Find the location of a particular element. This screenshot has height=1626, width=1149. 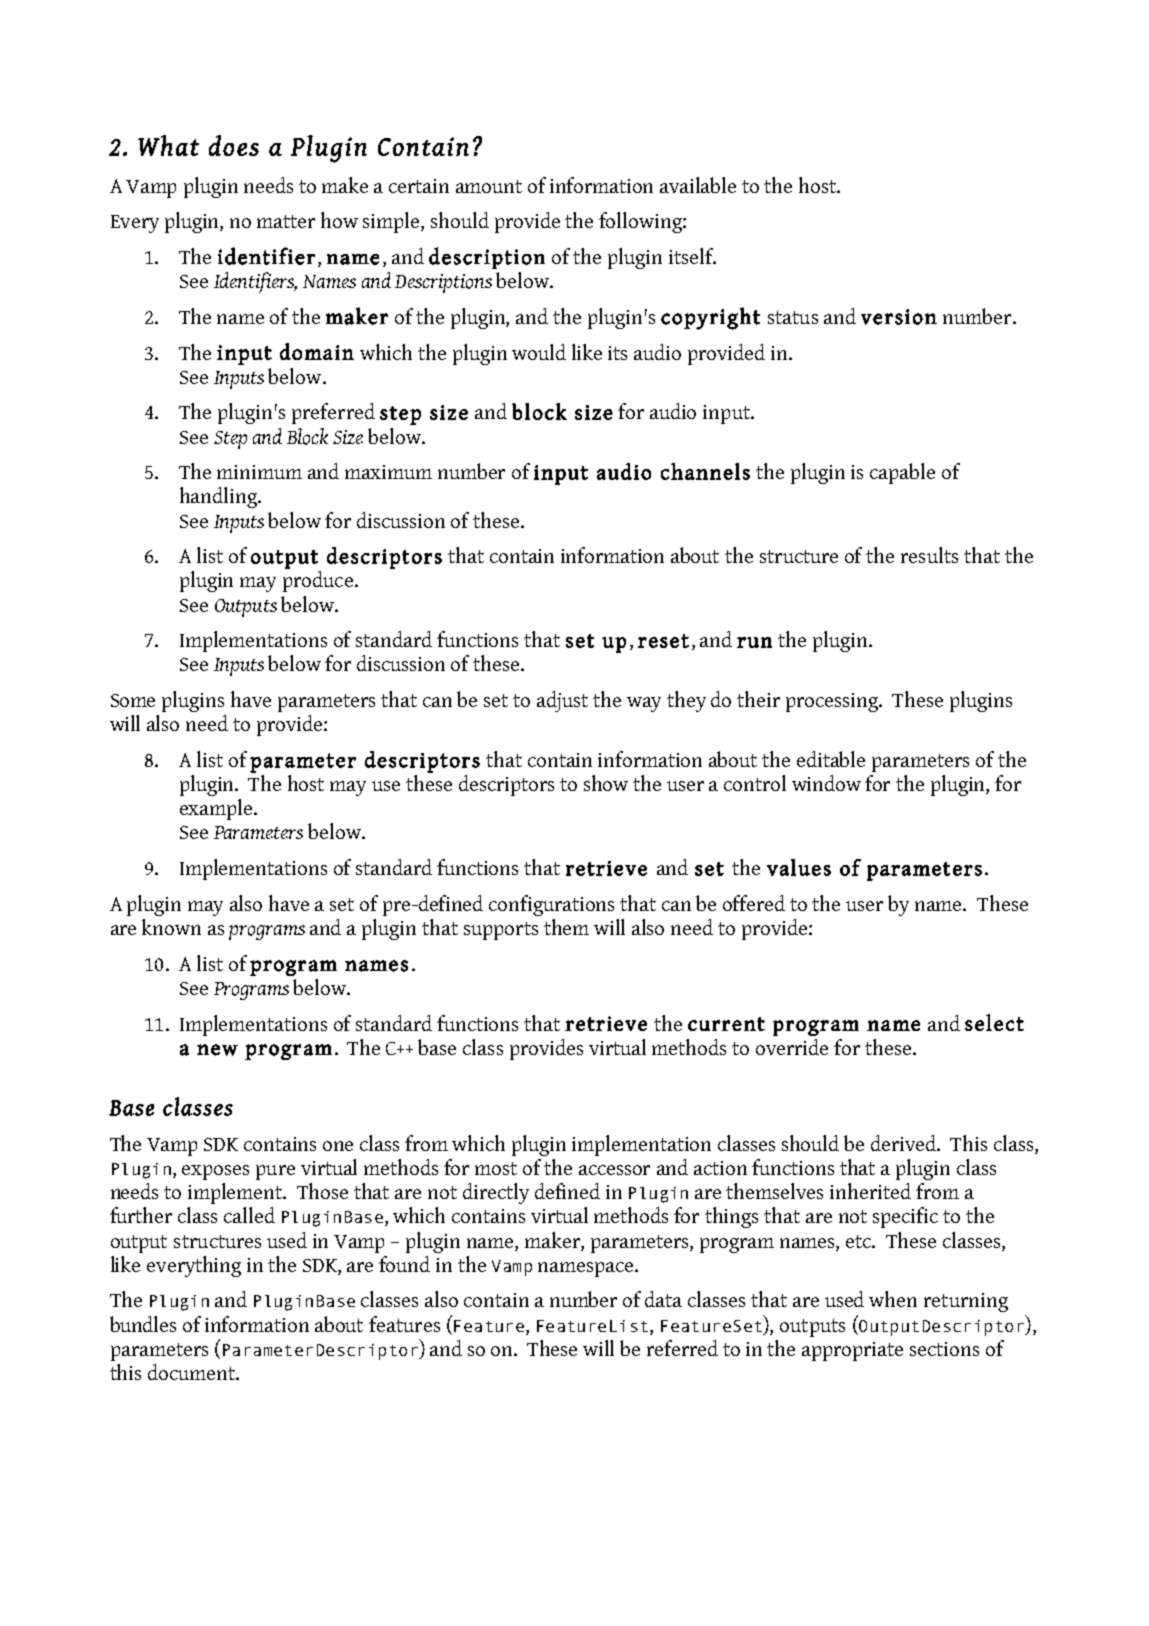

version is located at coordinates (899, 317).
